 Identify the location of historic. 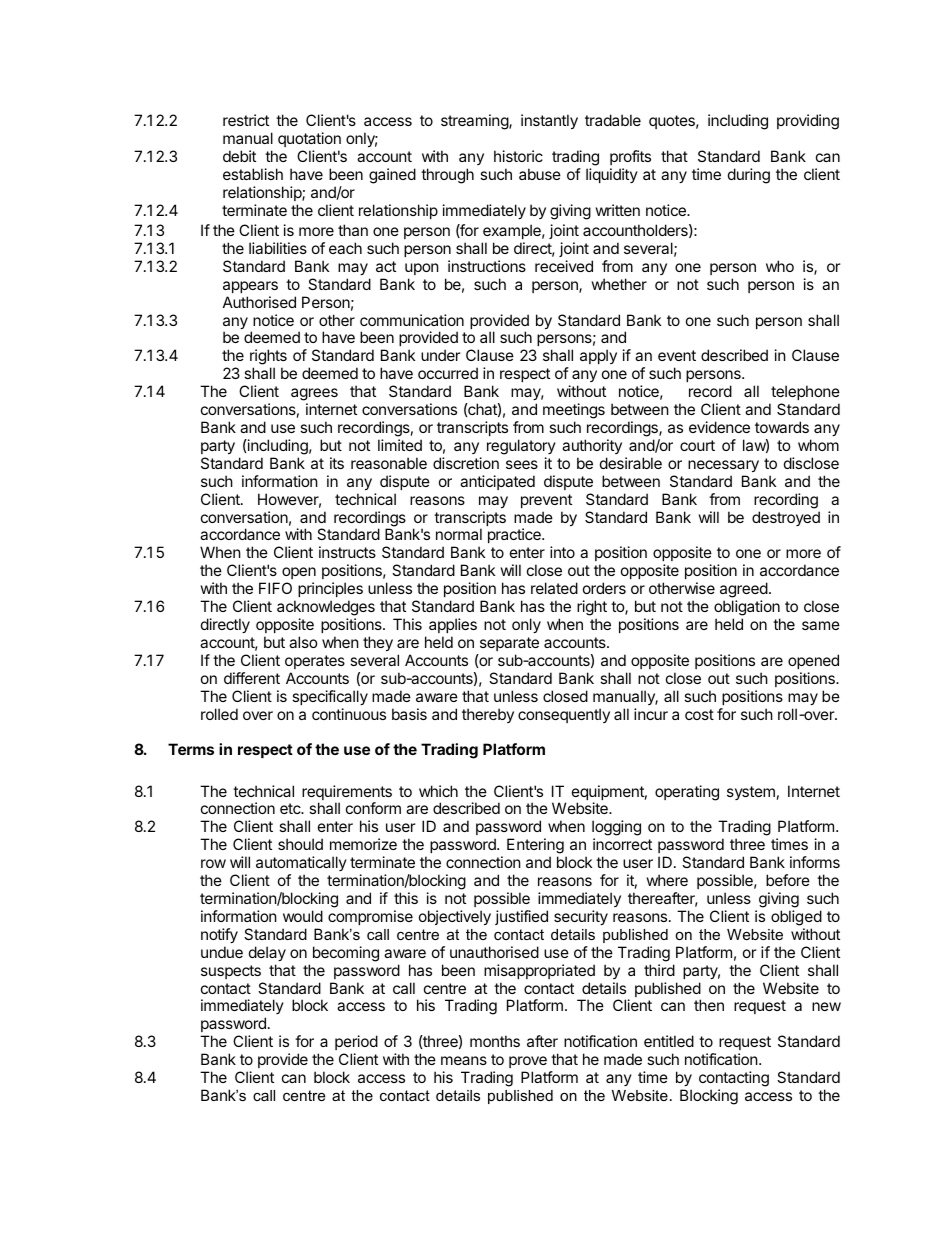
(518, 156).
